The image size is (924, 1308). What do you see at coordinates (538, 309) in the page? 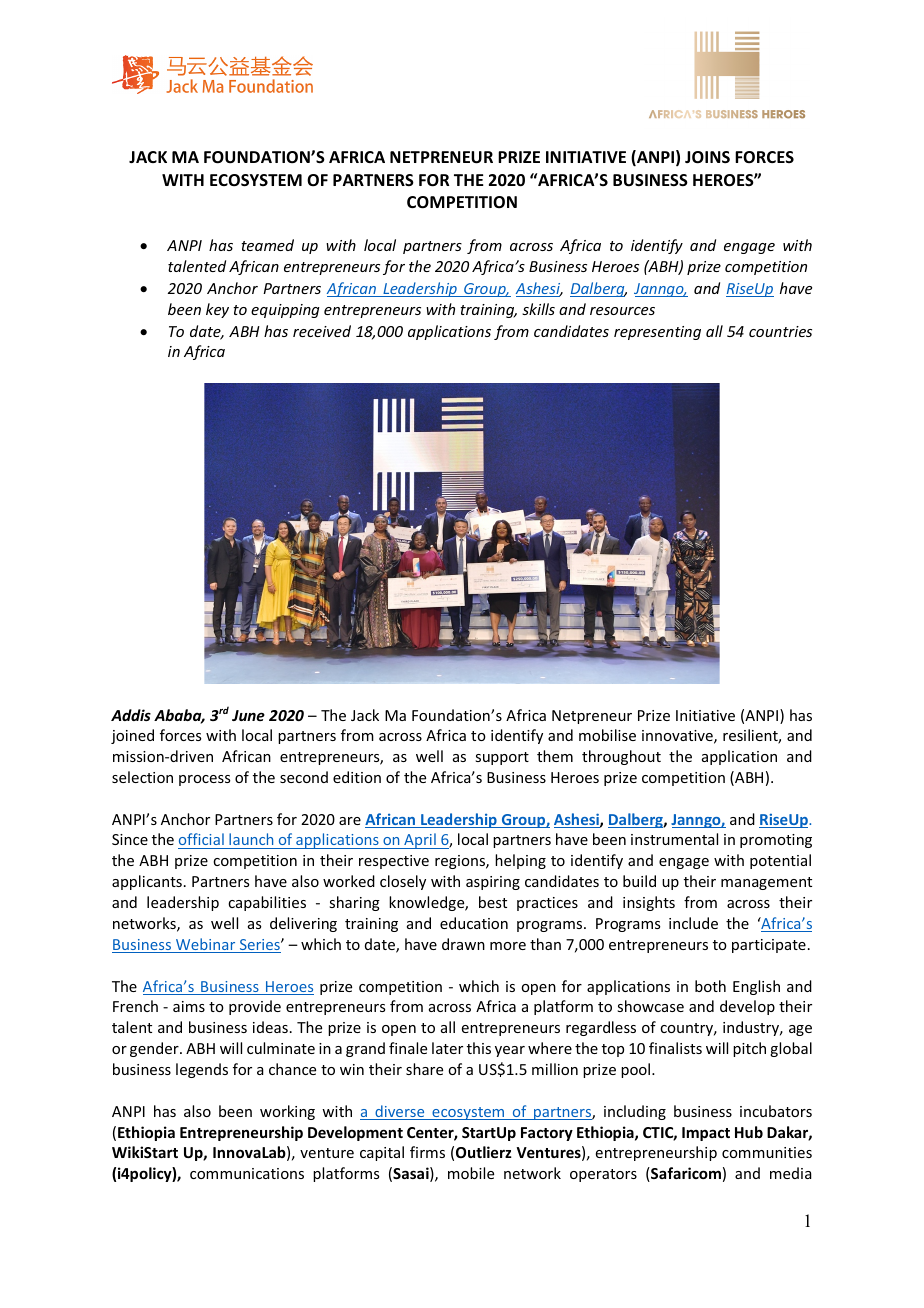
I see `skills` at bounding box center [538, 309].
